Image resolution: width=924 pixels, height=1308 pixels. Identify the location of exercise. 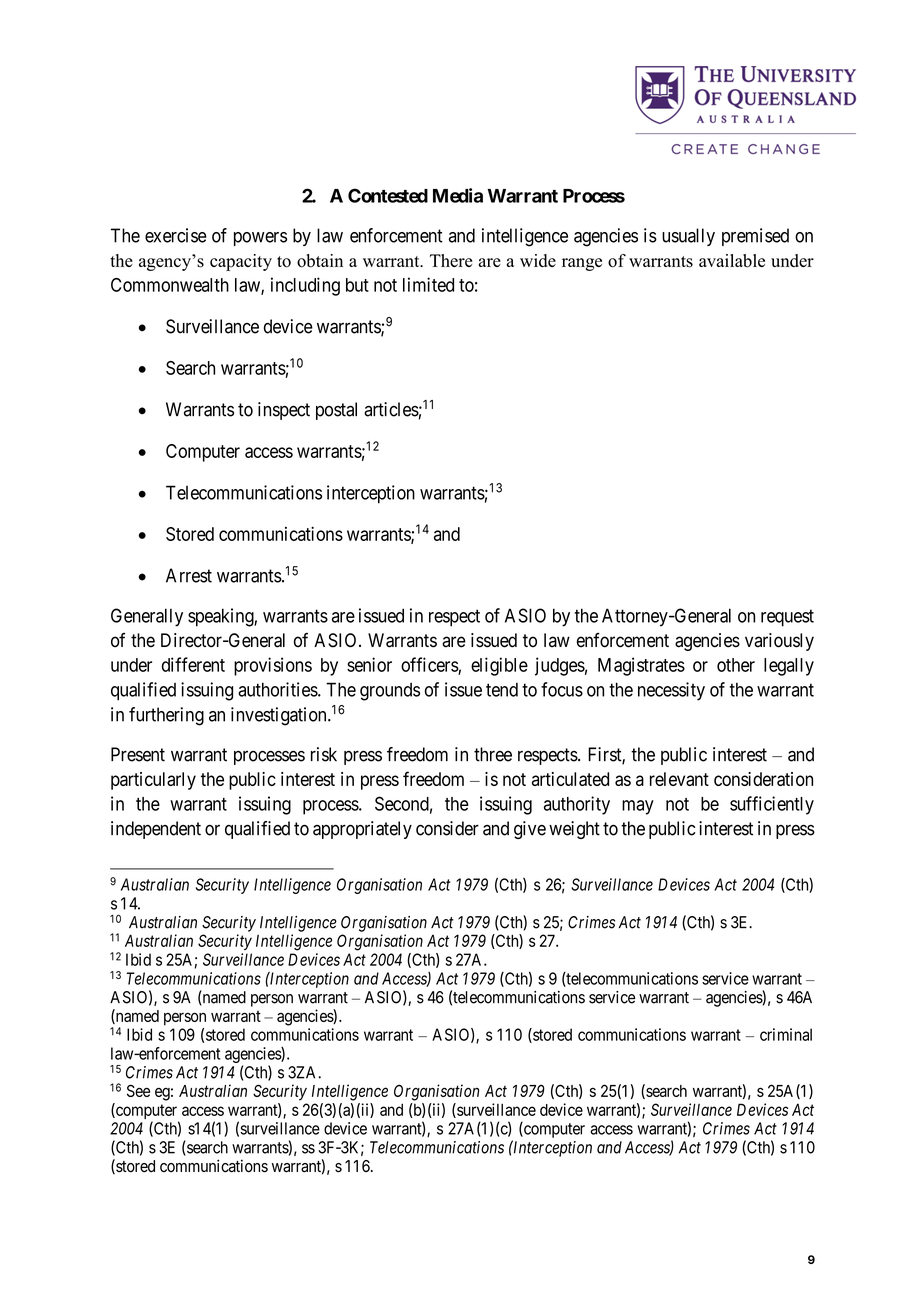
(176, 235).
